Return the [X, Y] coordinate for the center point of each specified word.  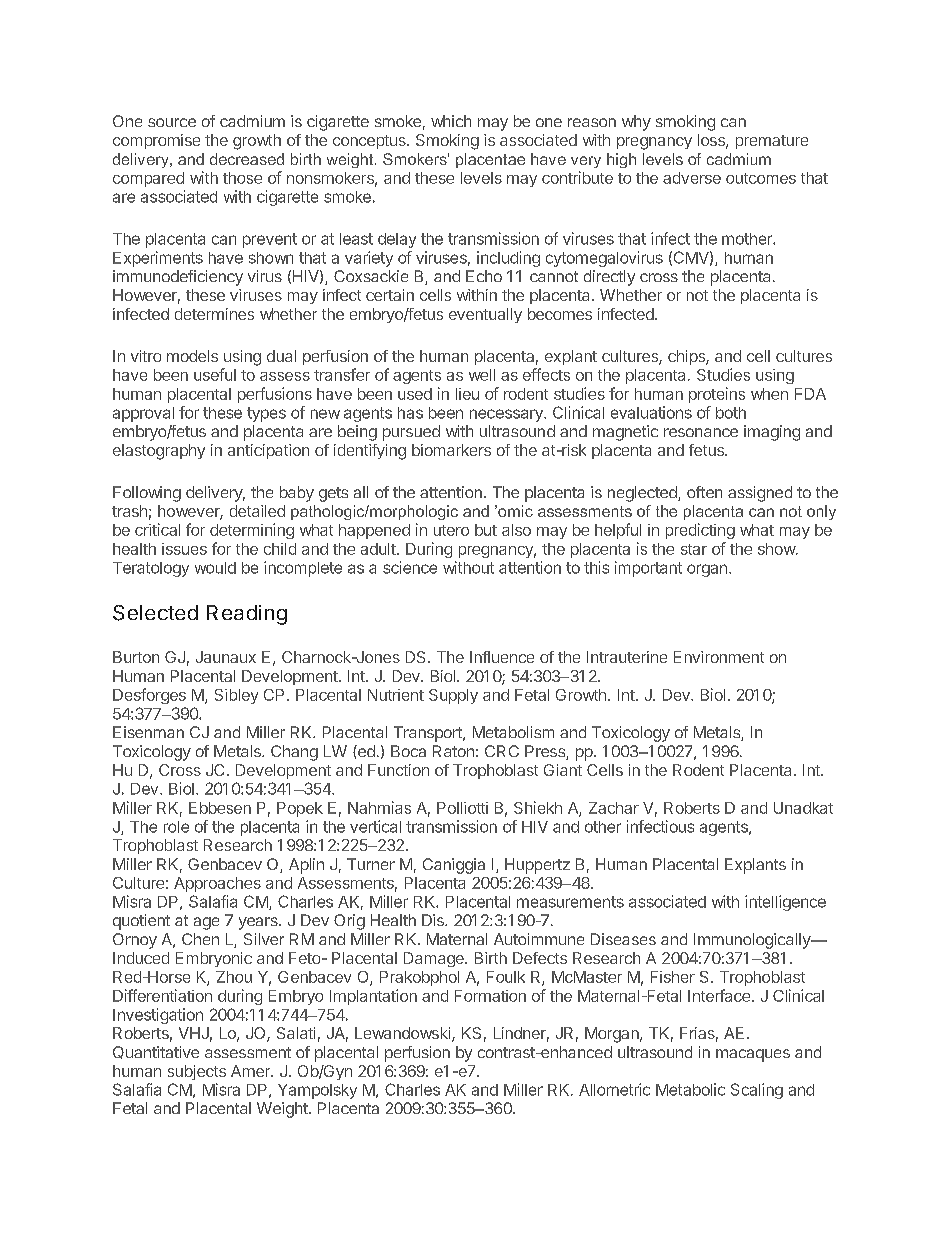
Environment [719, 657]
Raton [453, 751]
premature [772, 142]
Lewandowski [402, 1033]
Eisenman [148, 732]
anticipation [268, 451]
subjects [197, 1072]
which [451, 121]
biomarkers [451, 450]
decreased [247, 159]
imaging [772, 433]
